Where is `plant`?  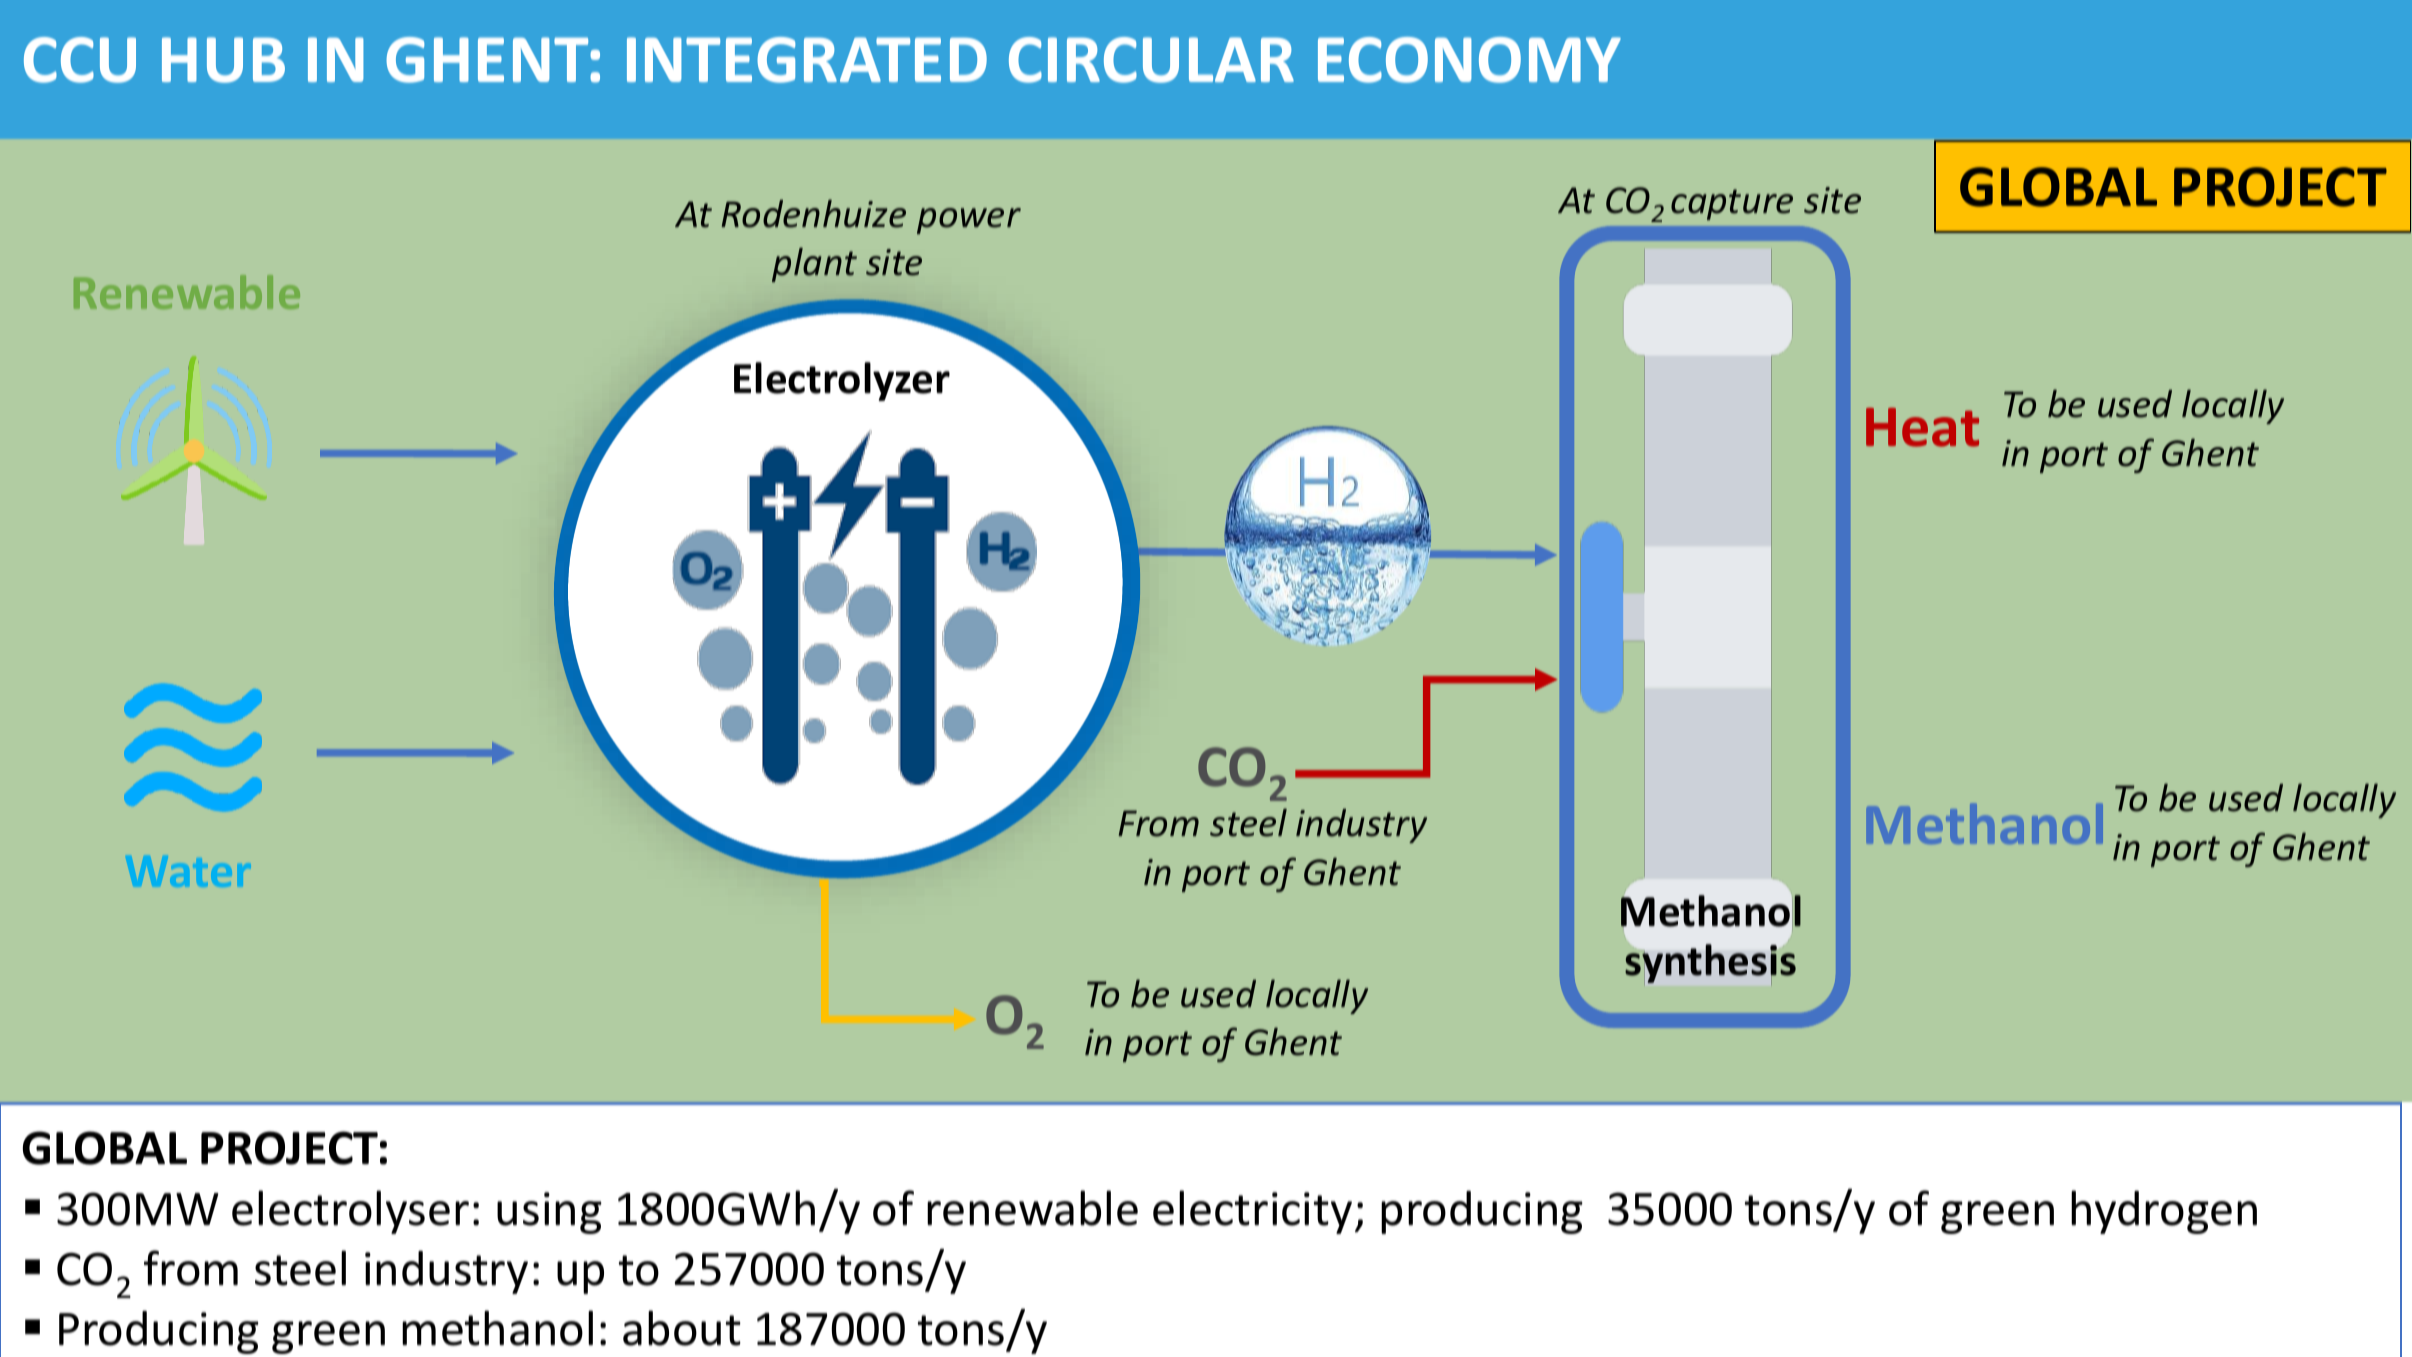
plant is located at coordinates (814, 265).
